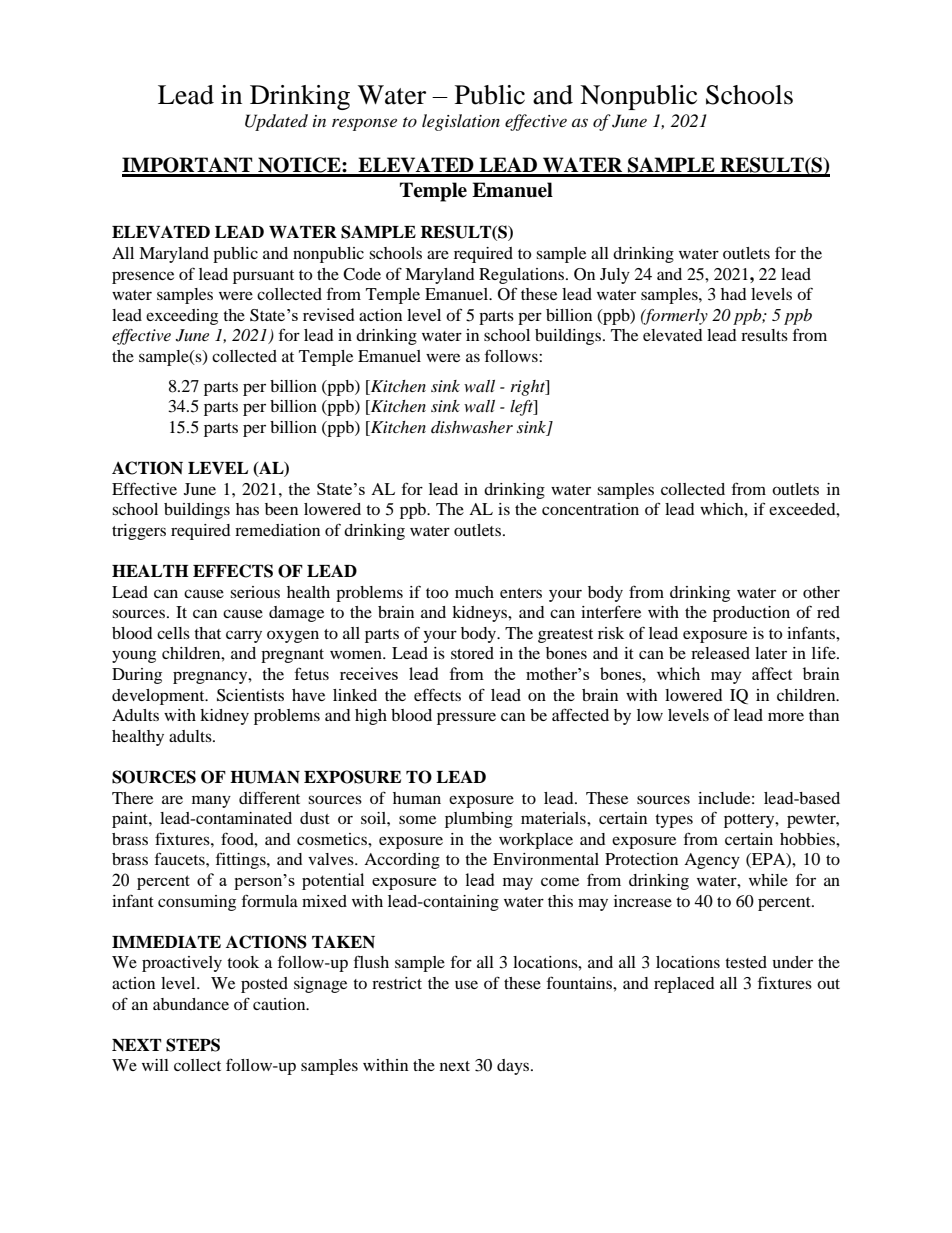 The height and width of the screenshot is (1233, 952). What do you see at coordinates (276, 122) in the screenshot?
I see `Updated` at bounding box center [276, 122].
